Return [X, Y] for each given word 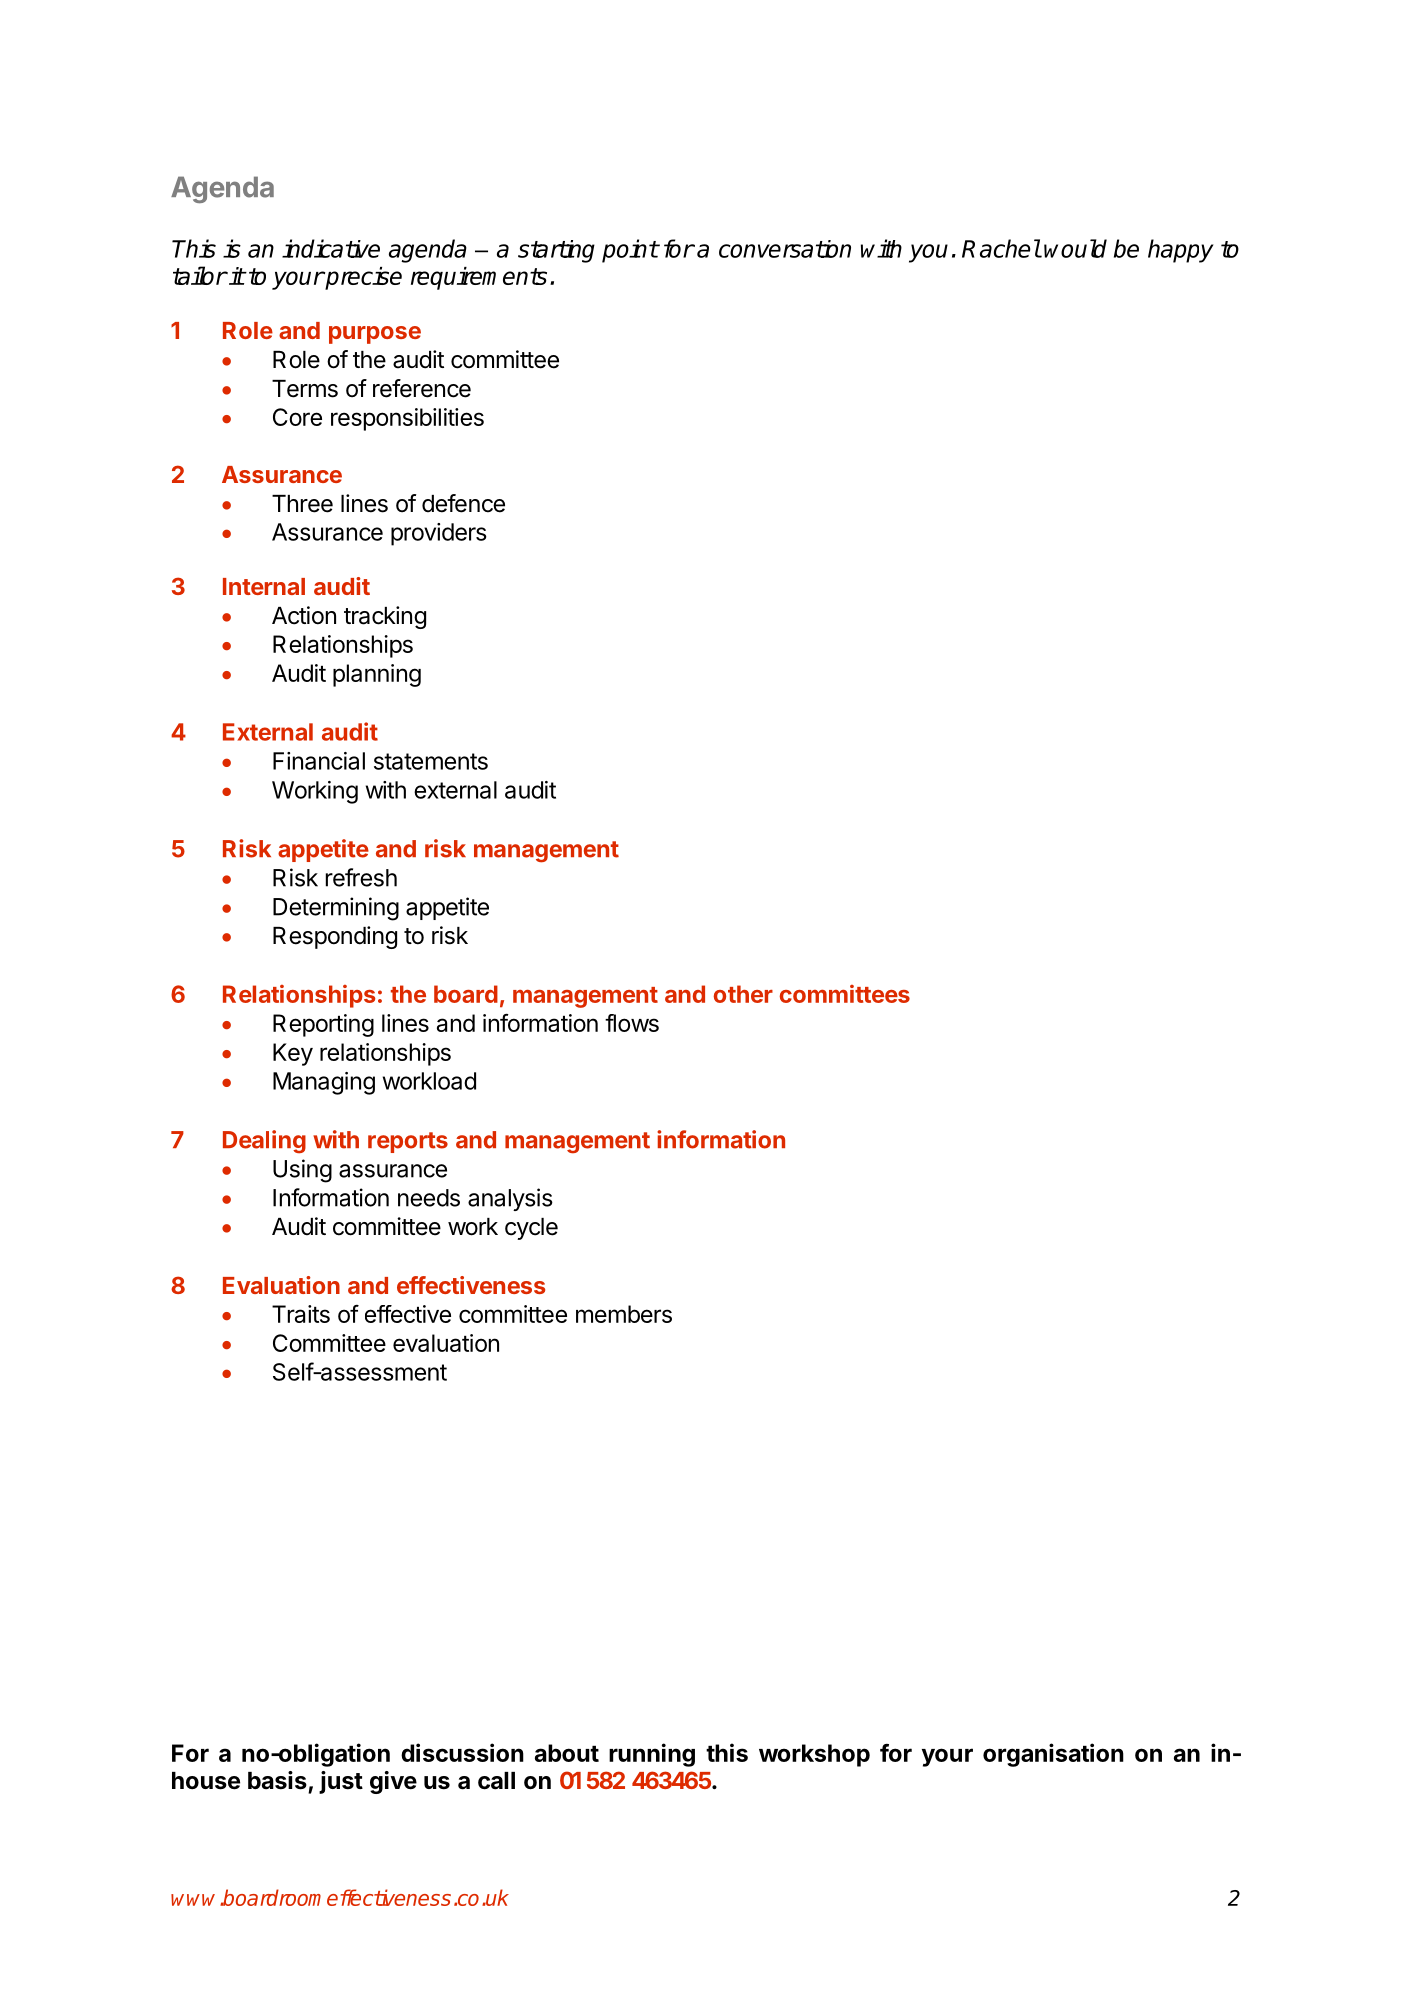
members [624, 1314]
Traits [301, 1314]
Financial [319, 761]
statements [431, 761]
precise [362, 278]
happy [1181, 251]
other [743, 994]
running [652, 1755]
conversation [785, 249]
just [341, 1782]
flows [632, 1023]
